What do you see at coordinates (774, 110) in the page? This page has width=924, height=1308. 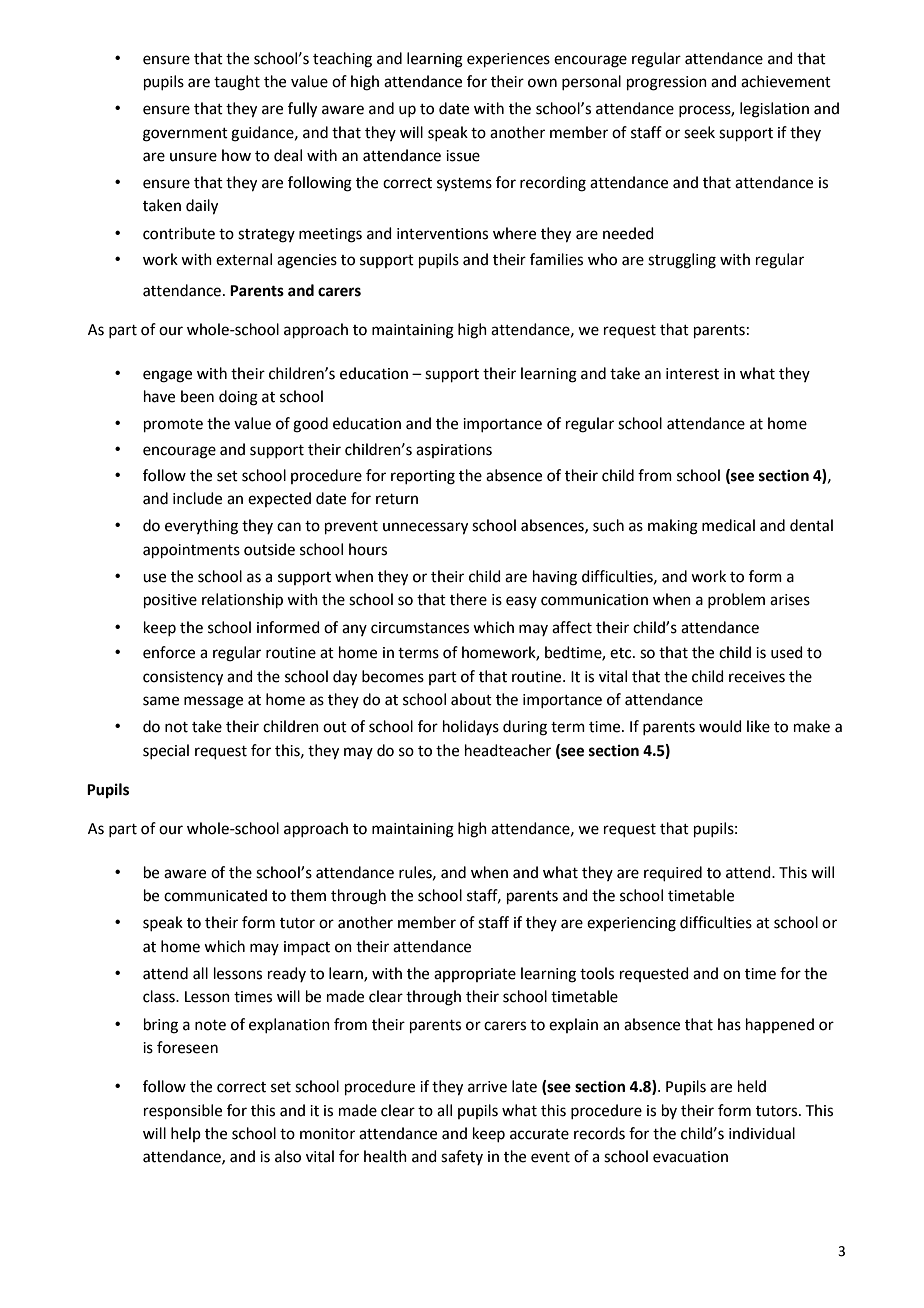 I see `legislation` at bounding box center [774, 110].
